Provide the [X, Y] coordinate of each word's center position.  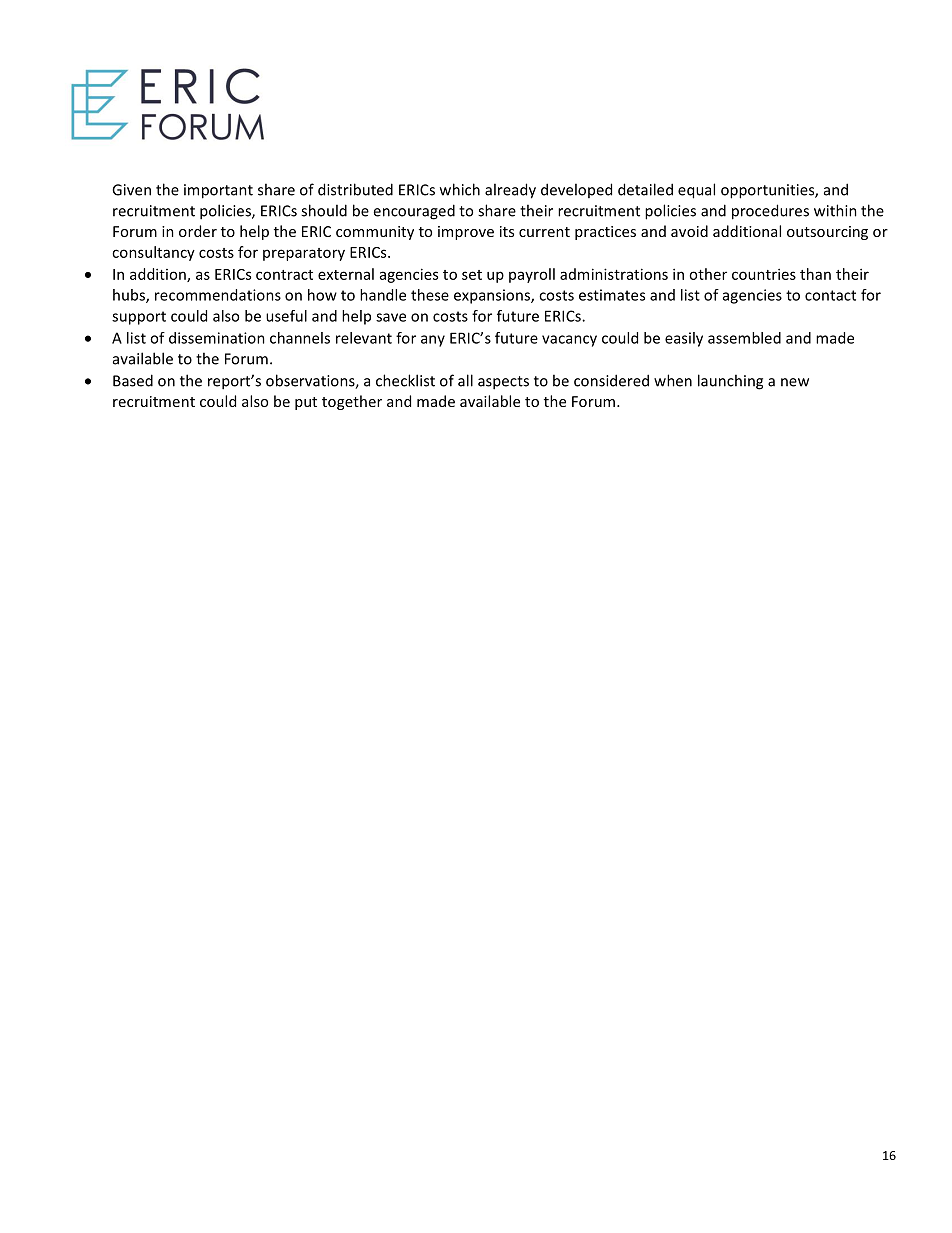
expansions [493, 296]
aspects [503, 383]
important [218, 191]
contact [830, 295]
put [306, 403]
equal [696, 191]
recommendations [218, 295]
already [510, 191]
